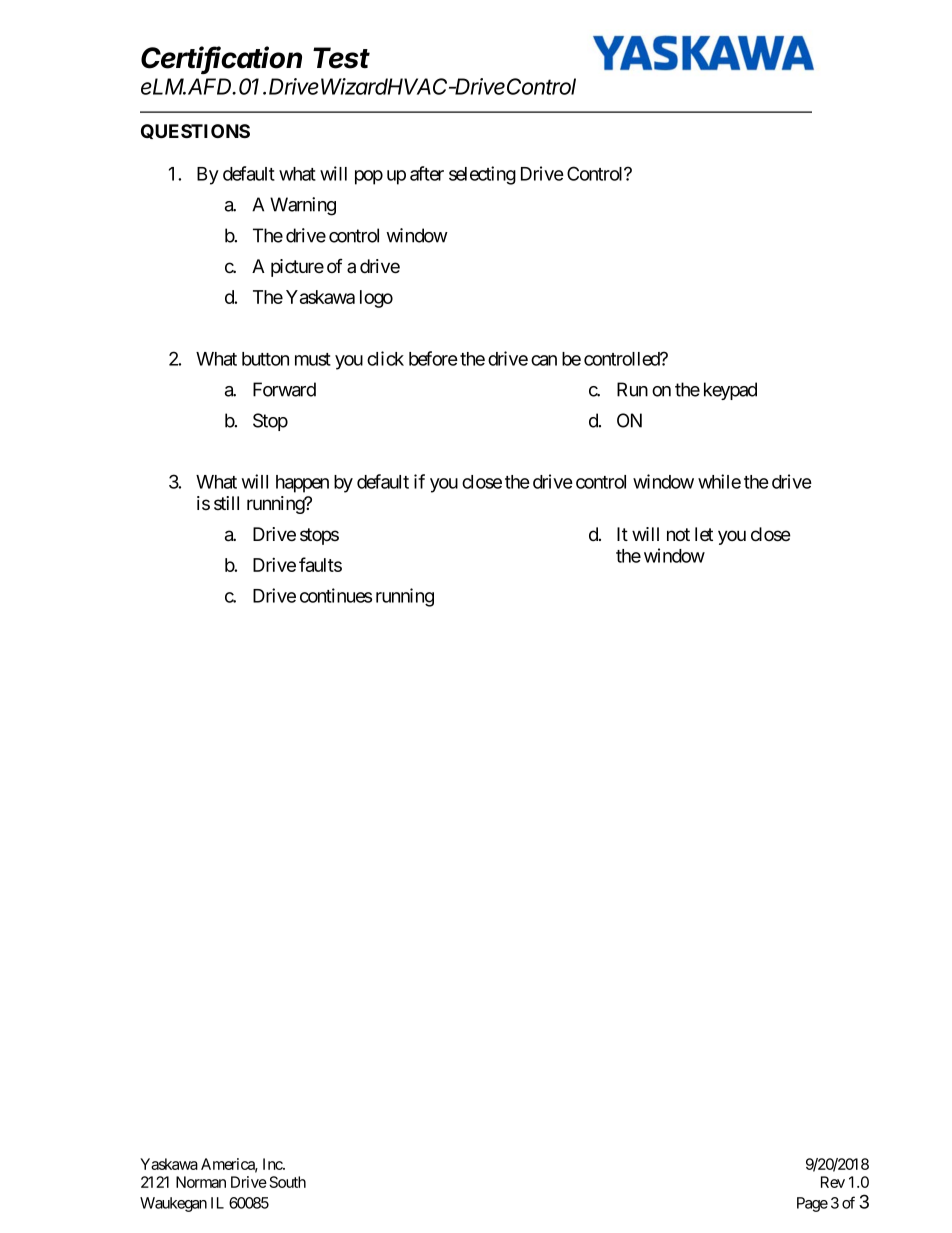 Image resolution: width=952 pixels, height=1233 pixels. What do you see at coordinates (302, 484) in the screenshot?
I see `happen` at bounding box center [302, 484].
